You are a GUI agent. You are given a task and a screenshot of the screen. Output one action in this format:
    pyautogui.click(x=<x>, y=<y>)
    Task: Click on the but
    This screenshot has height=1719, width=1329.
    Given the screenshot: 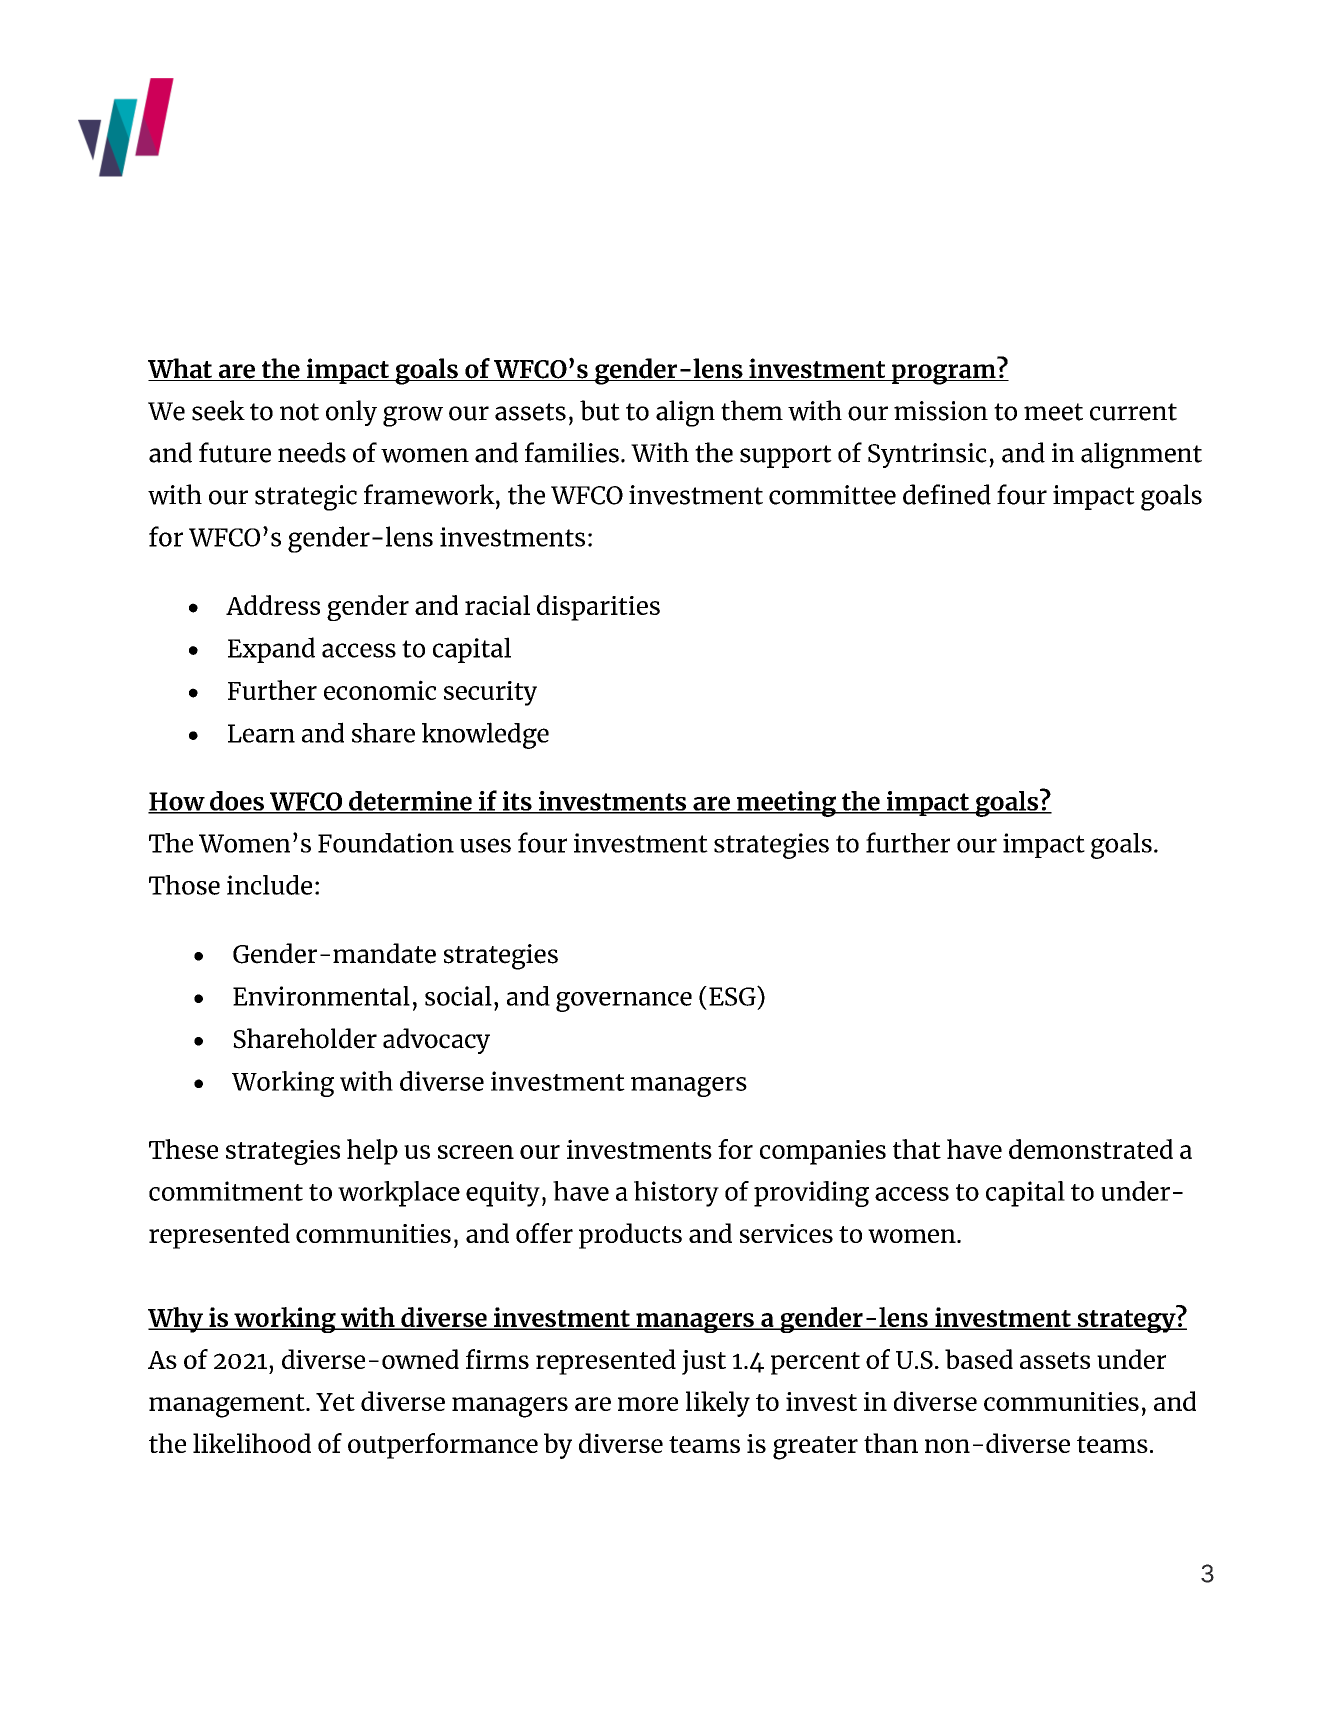 What is the action you would take?
    pyautogui.click(x=600, y=410)
